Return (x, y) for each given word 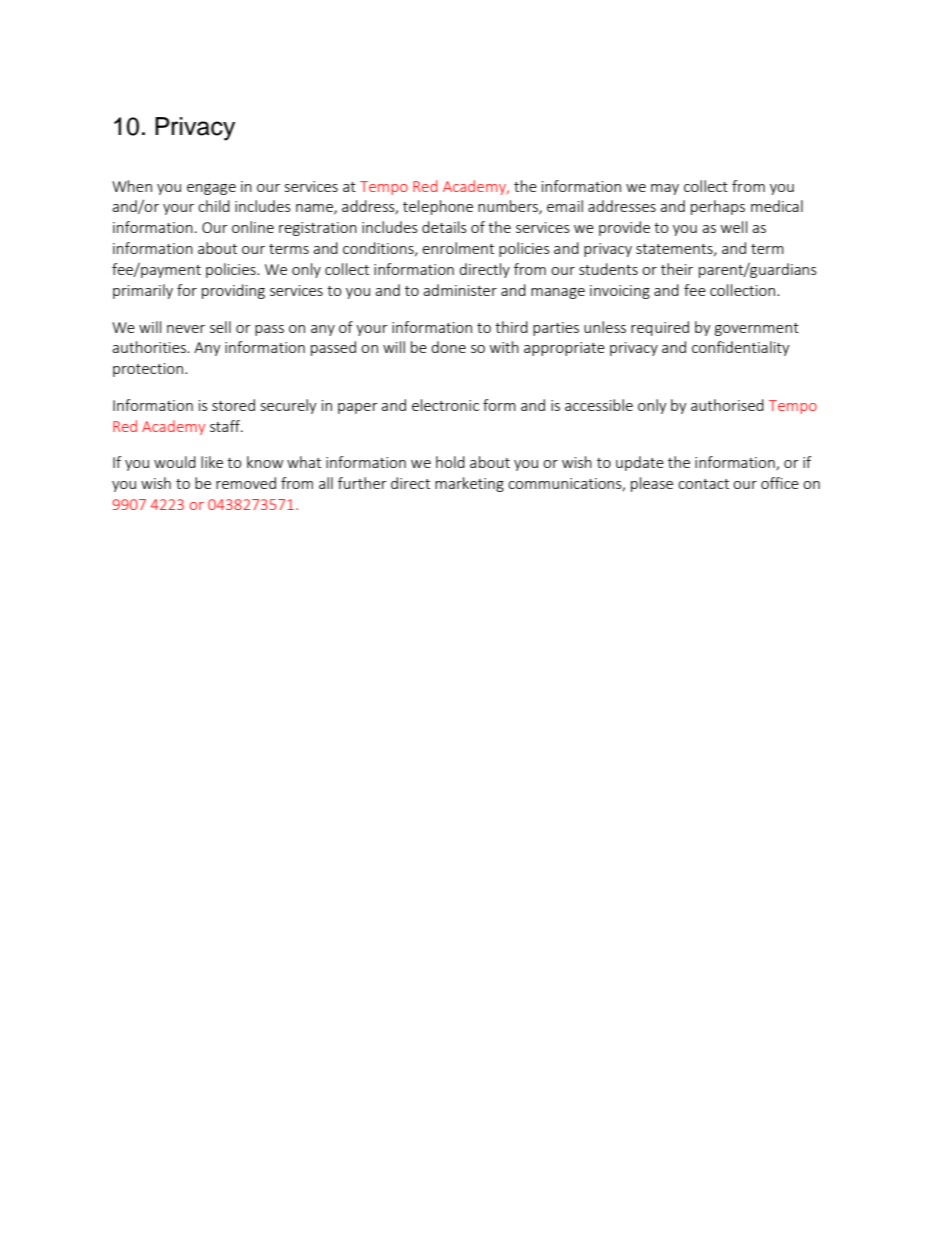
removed (246, 483)
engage (211, 189)
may (665, 189)
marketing (469, 484)
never (186, 329)
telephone (438, 207)
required (660, 328)
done (448, 347)
